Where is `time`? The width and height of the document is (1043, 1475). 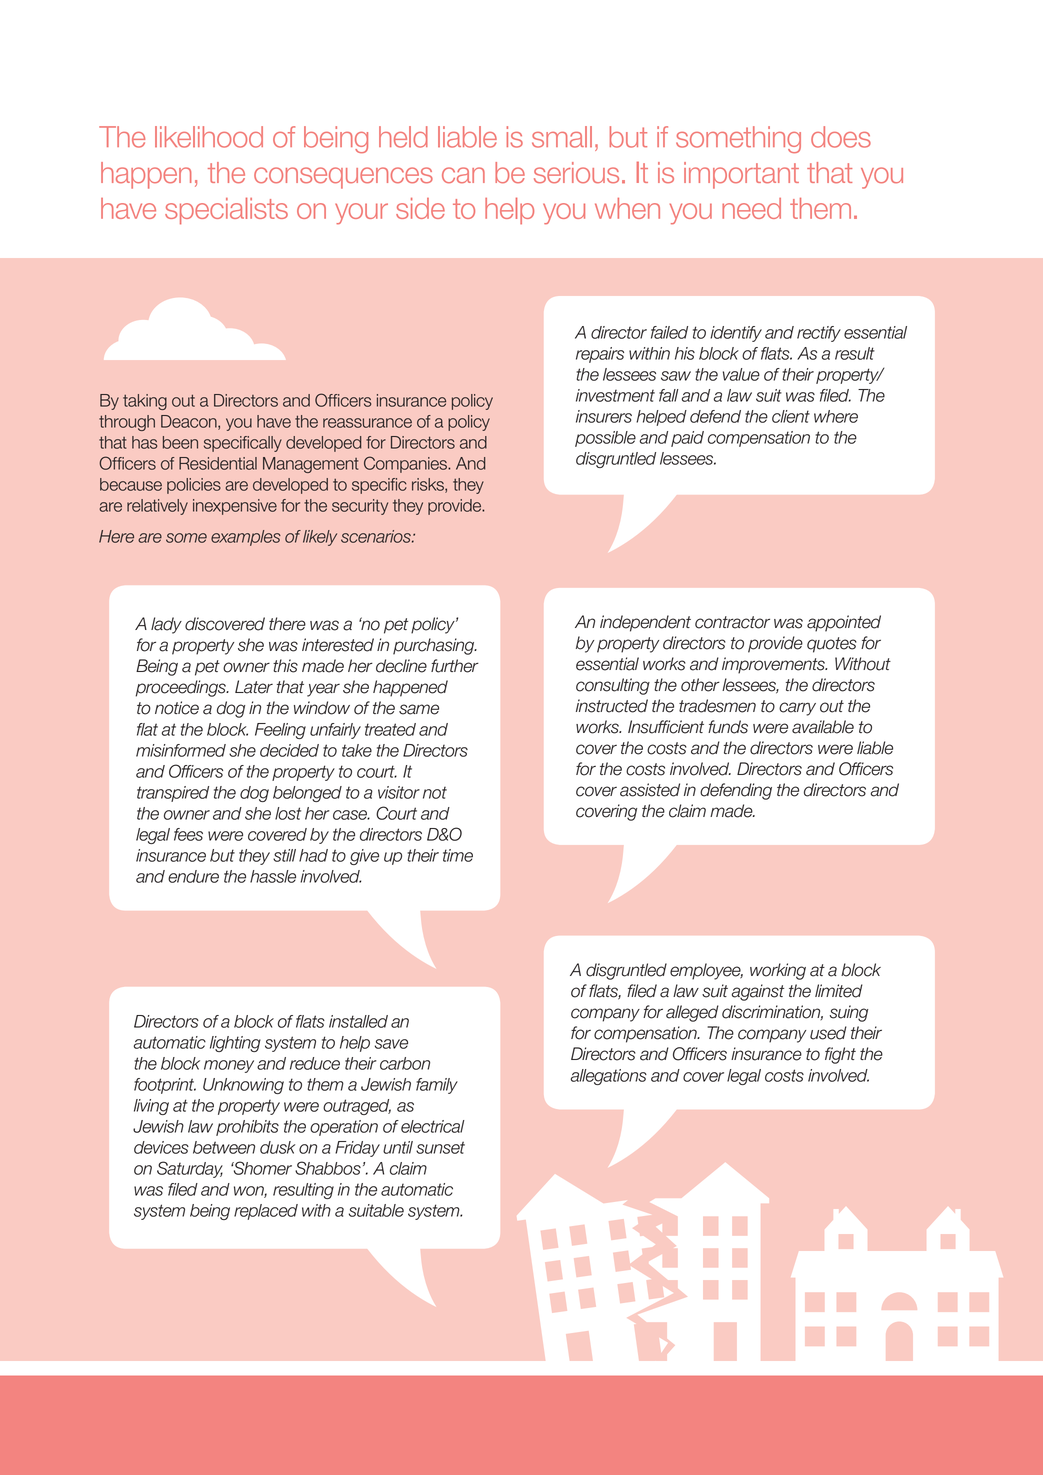 time is located at coordinates (458, 855).
